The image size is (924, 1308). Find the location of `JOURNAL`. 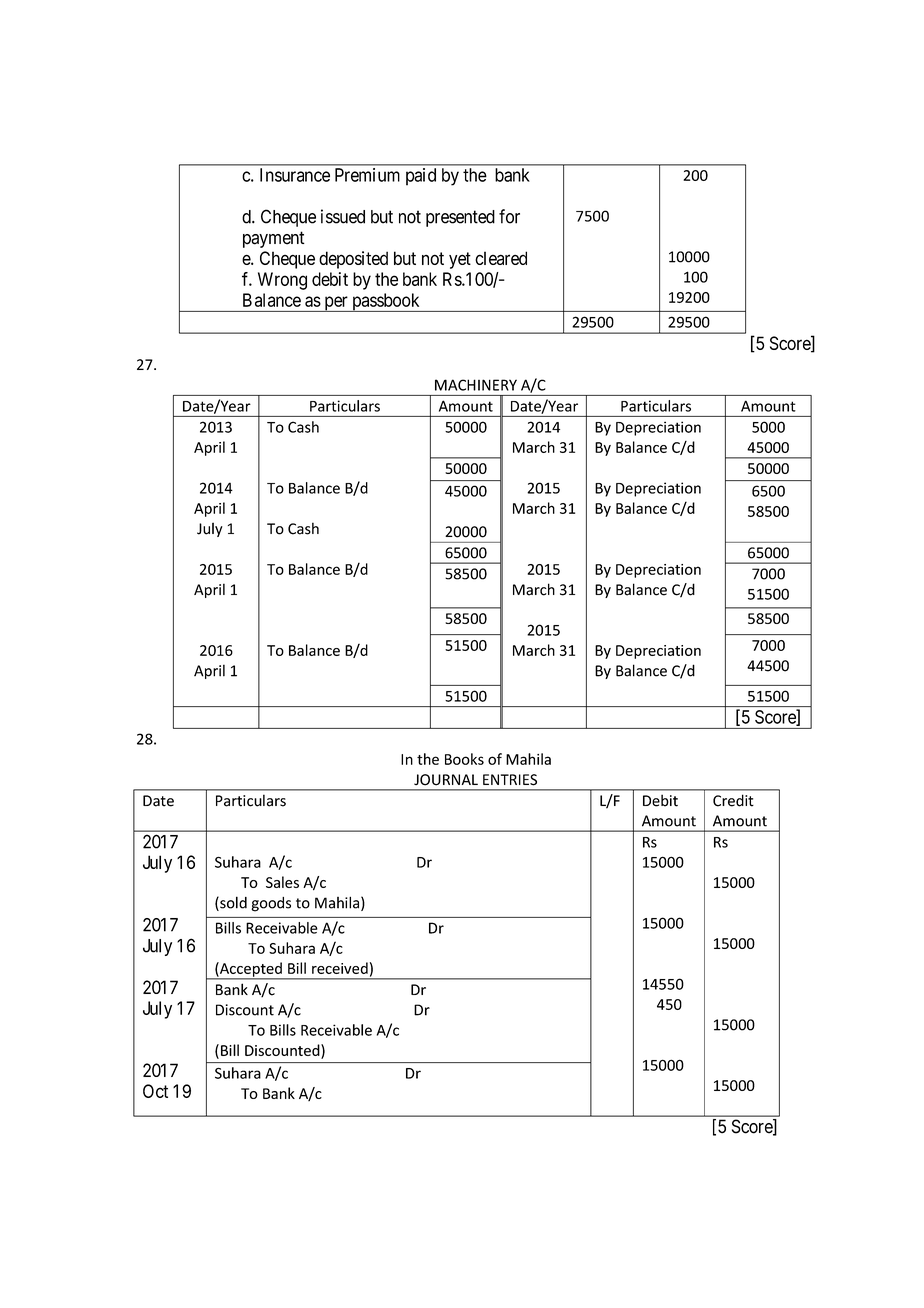

JOURNAL is located at coordinates (446, 780).
